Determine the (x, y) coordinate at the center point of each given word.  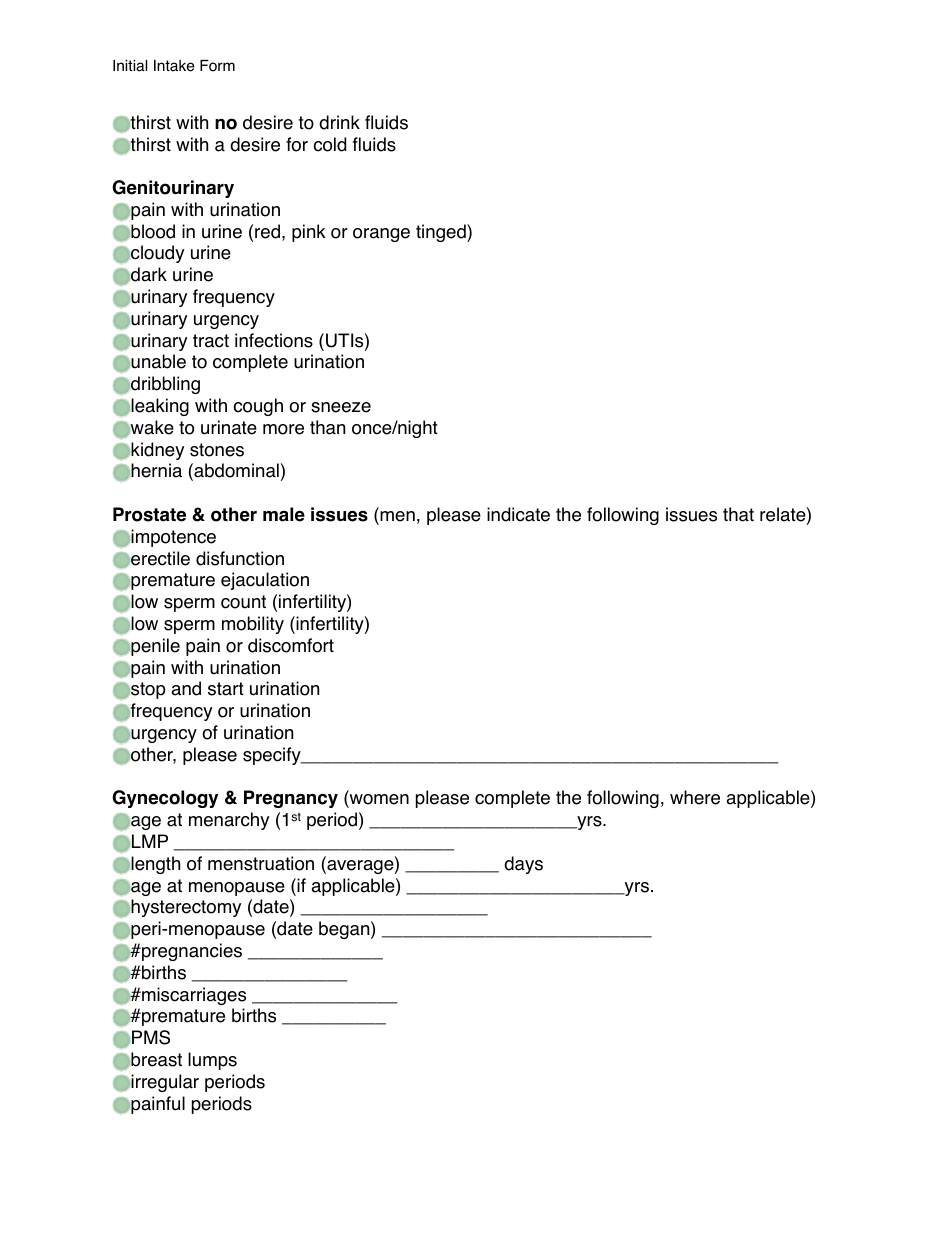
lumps (212, 1061)
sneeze (341, 407)
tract (211, 341)
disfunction (240, 558)
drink (339, 122)
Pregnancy (291, 799)
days (523, 865)
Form (217, 66)
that (738, 514)
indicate (518, 514)
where (695, 797)
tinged (442, 233)
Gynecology (165, 799)
